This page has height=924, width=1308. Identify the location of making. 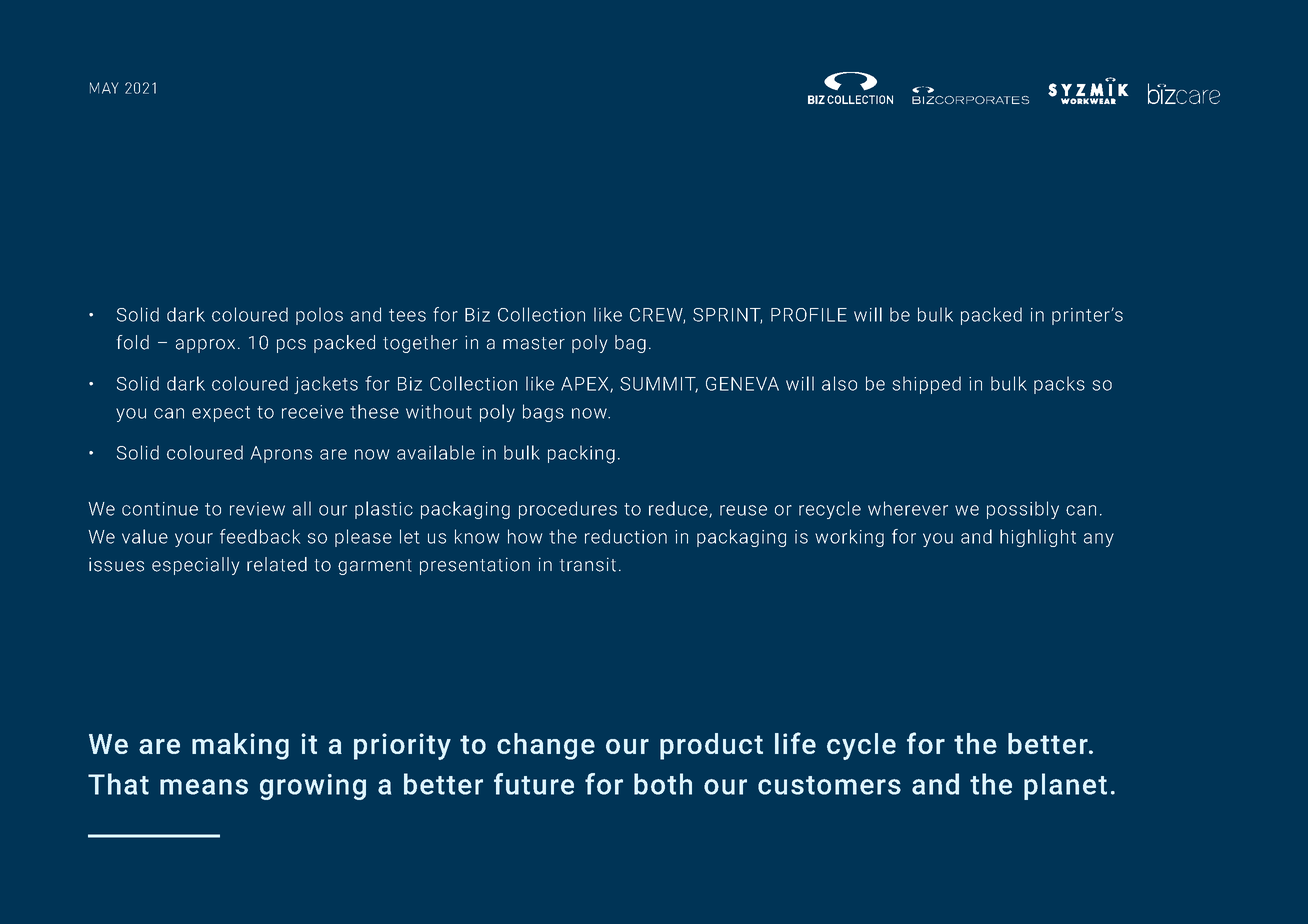
(240, 746).
